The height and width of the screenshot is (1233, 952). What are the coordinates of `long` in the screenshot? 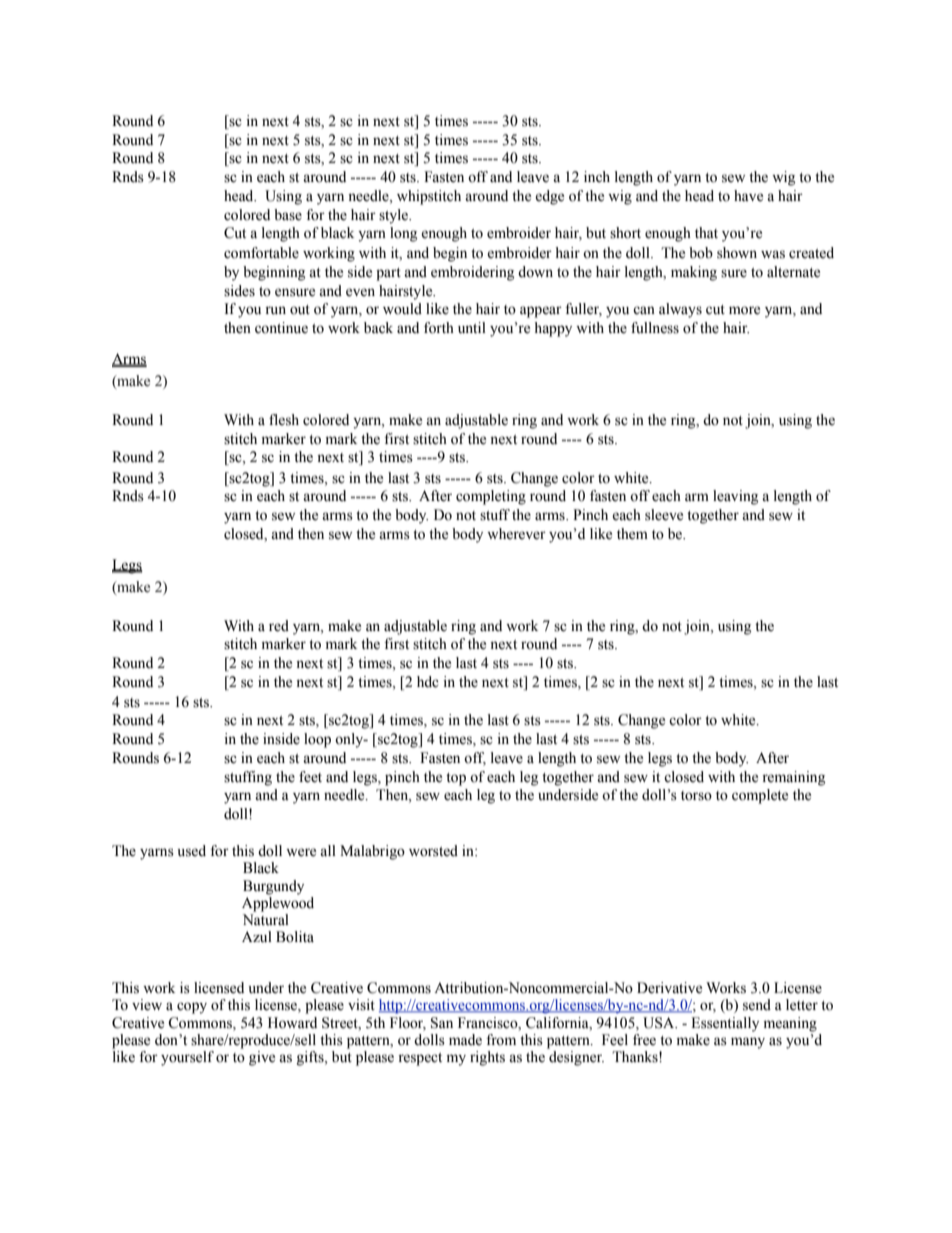 It's located at (403, 234).
